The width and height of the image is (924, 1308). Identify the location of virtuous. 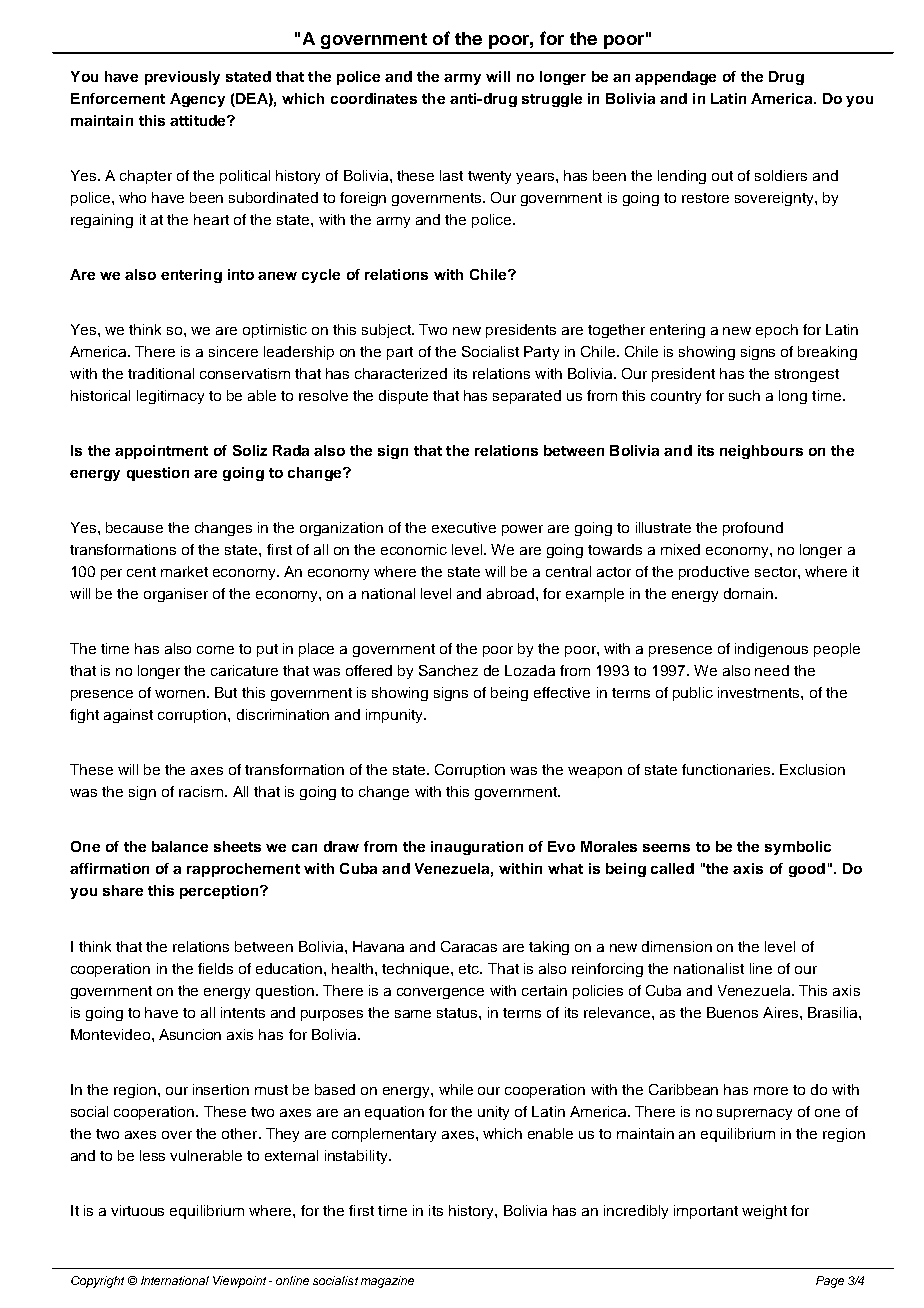
(137, 1210).
